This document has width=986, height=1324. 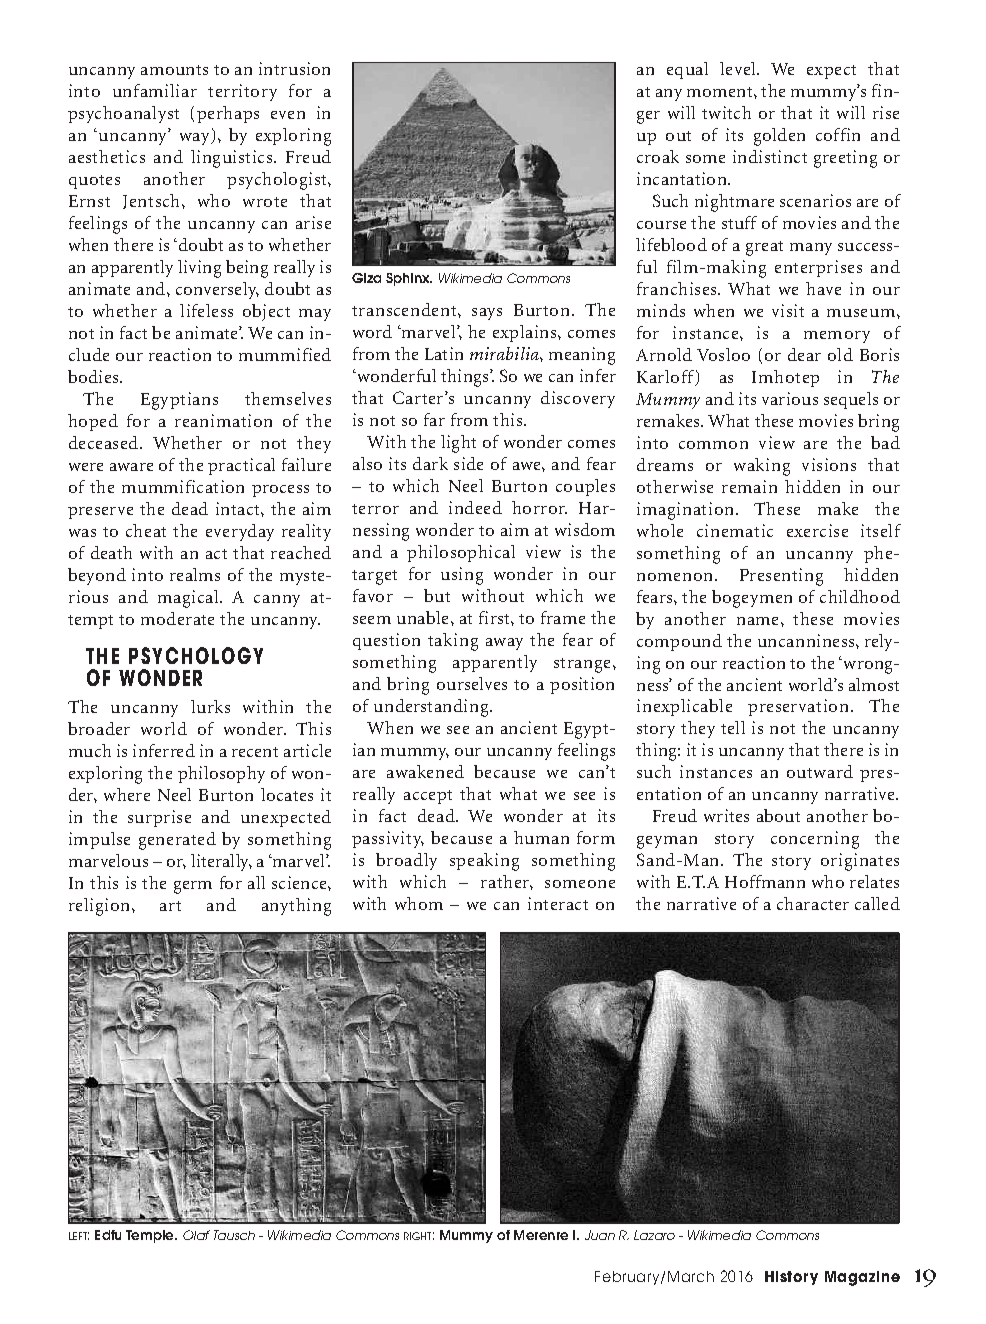 What do you see at coordinates (461, 553) in the document?
I see `philosophical` at bounding box center [461, 553].
